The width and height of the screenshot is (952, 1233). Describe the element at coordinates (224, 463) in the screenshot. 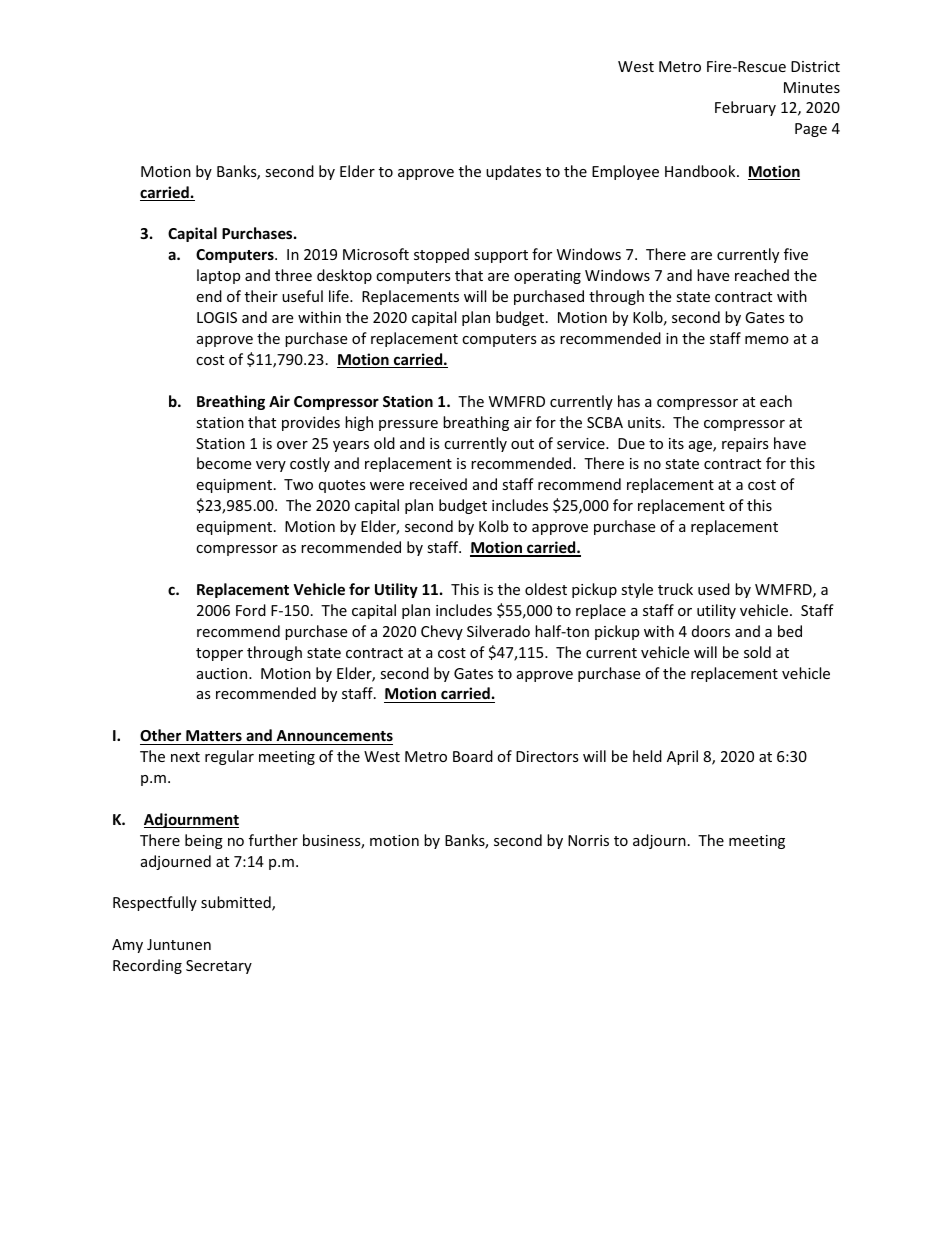

I see `become` at that location.
